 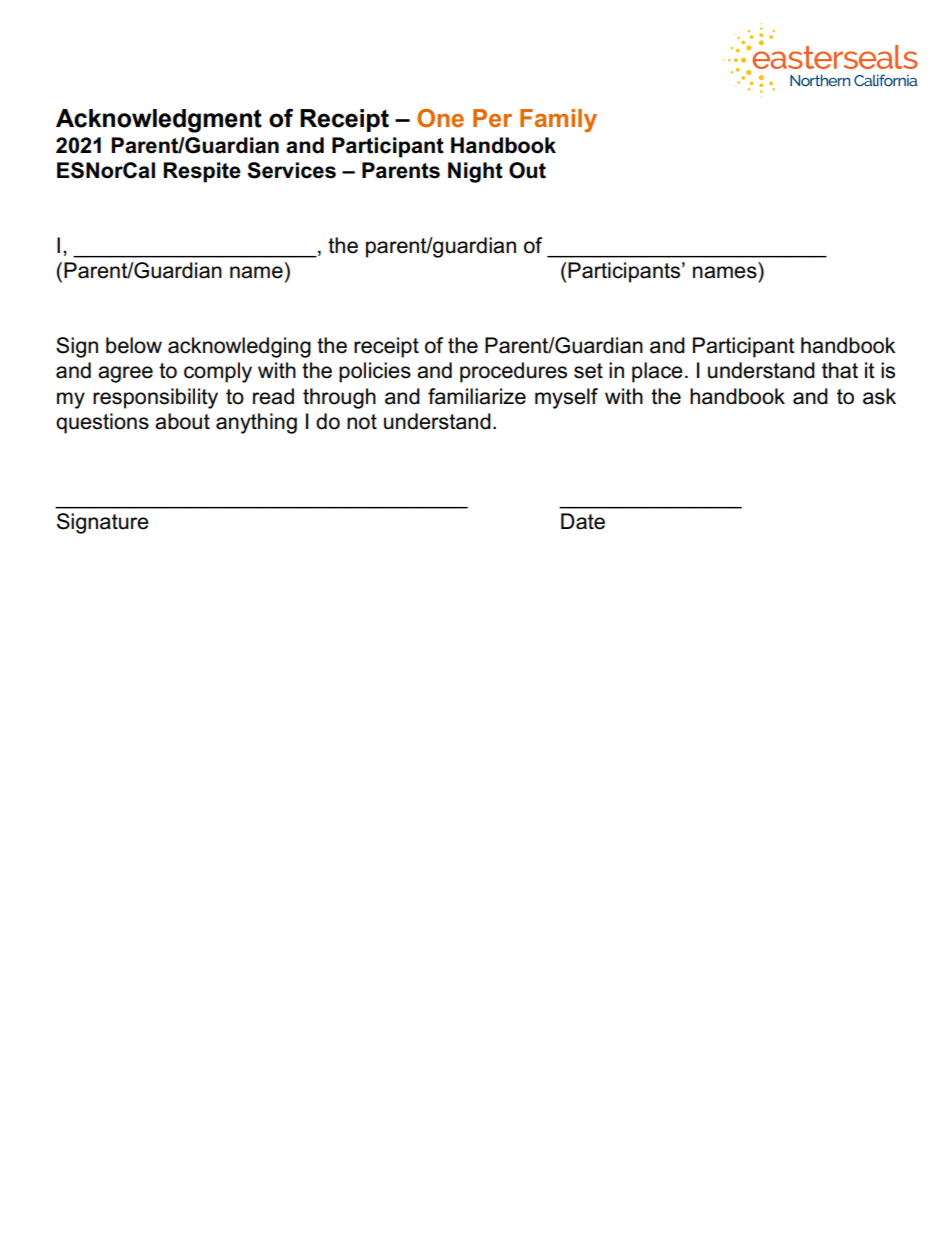 I want to click on Date, so click(x=583, y=521).
